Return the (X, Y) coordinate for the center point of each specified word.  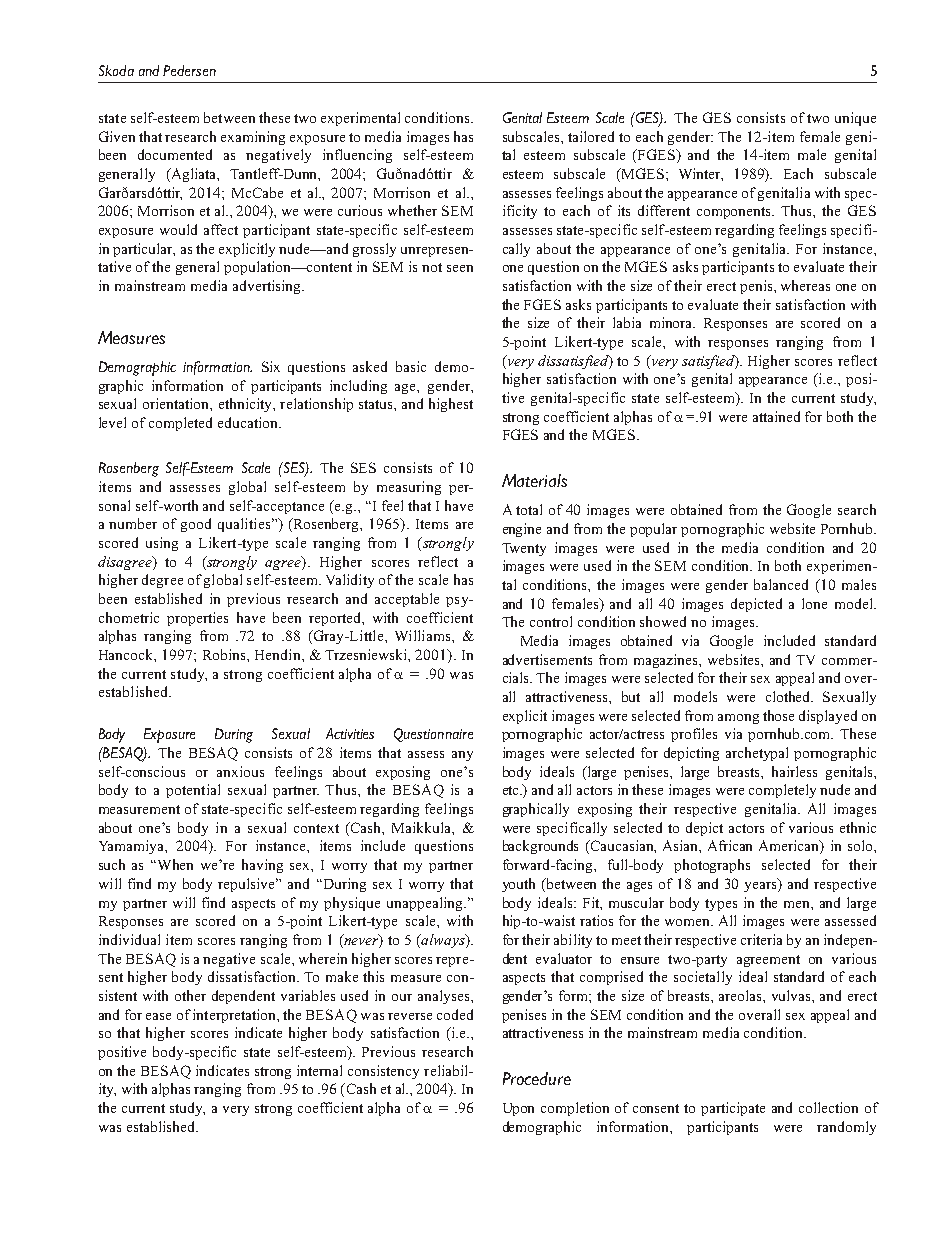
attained (776, 416)
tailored (591, 136)
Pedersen (189, 70)
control (551, 621)
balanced (781, 584)
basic (411, 366)
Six (271, 366)
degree (162, 581)
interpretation (235, 1016)
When (175, 864)
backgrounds (540, 847)
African (730, 845)
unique (855, 119)
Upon (518, 1109)
